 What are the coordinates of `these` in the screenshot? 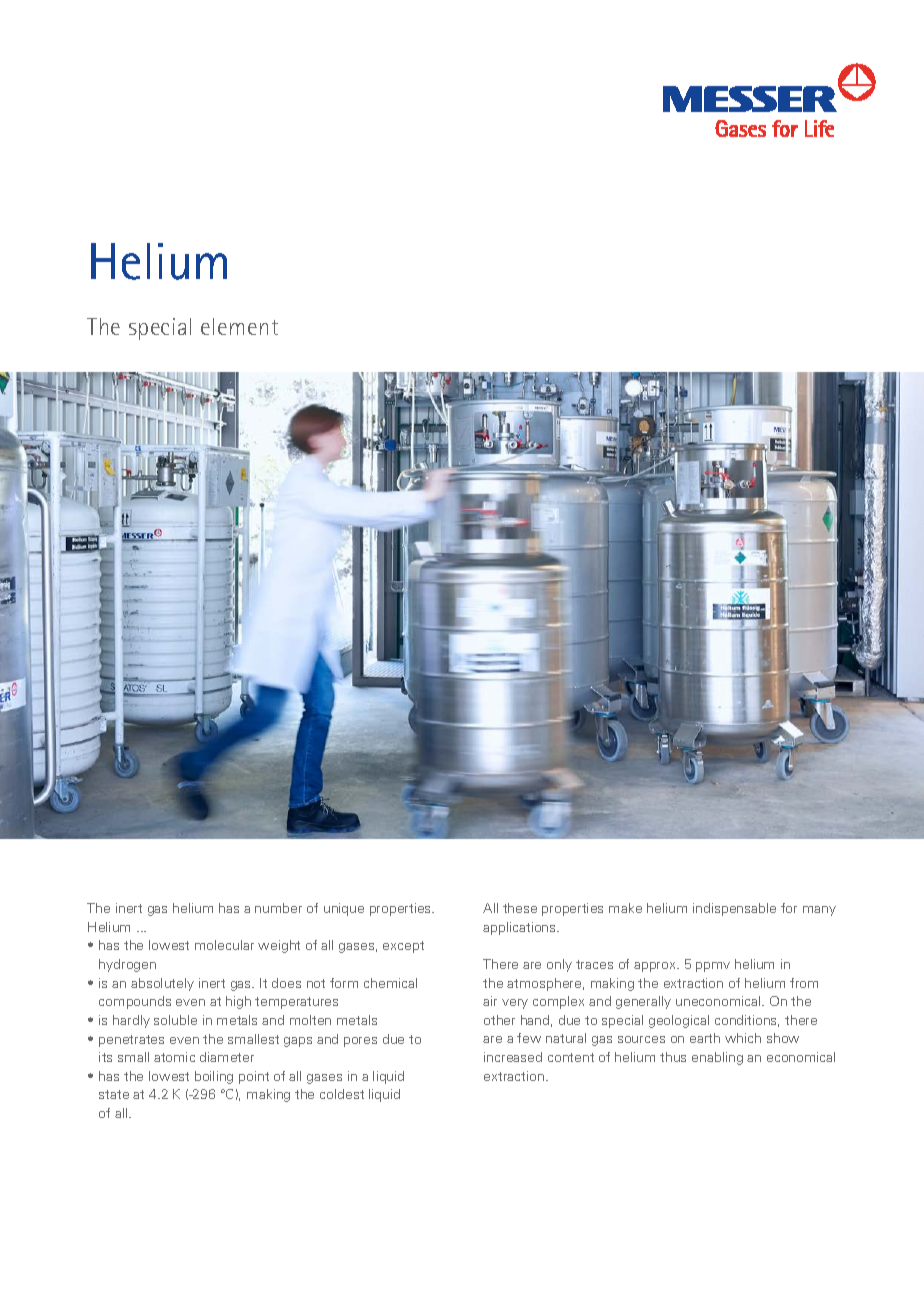 It's located at (520, 908).
